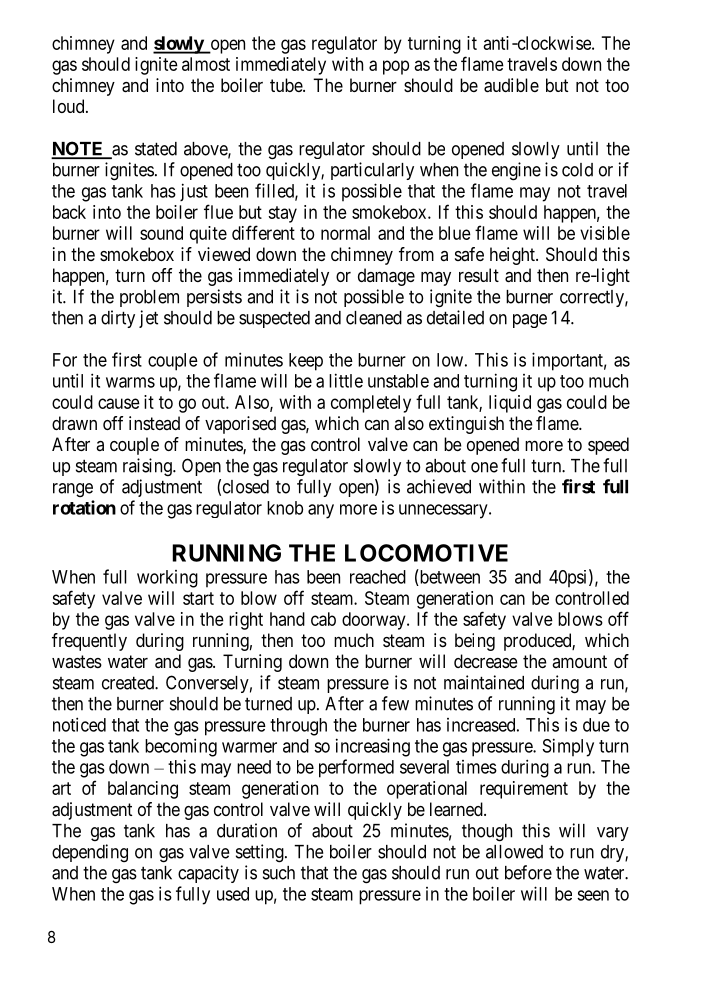 The height and width of the screenshot is (994, 703). What do you see at coordinates (528, 872) in the screenshot?
I see `before` at bounding box center [528, 872].
